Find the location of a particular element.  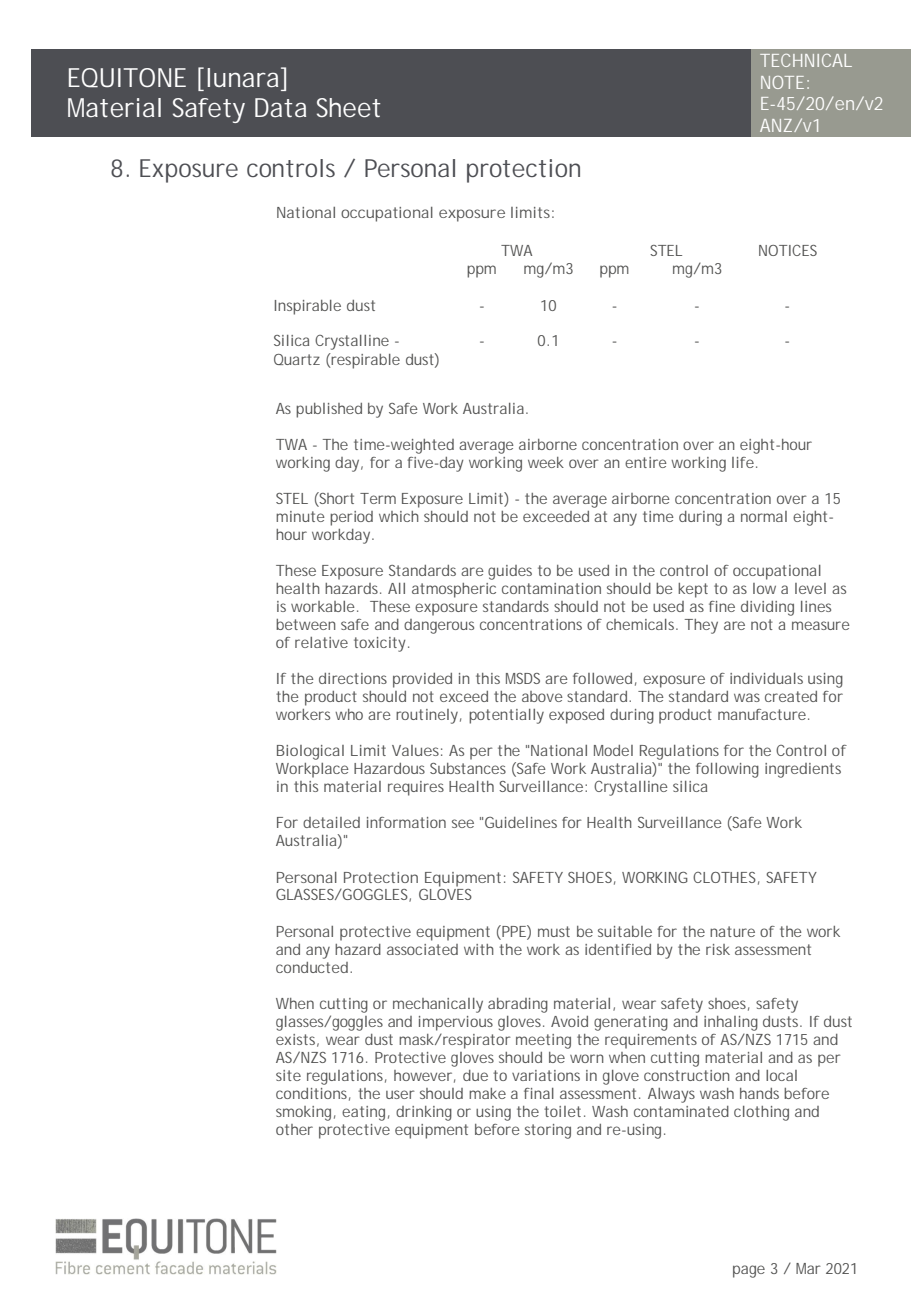

other is located at coordinates (294, 1129).
